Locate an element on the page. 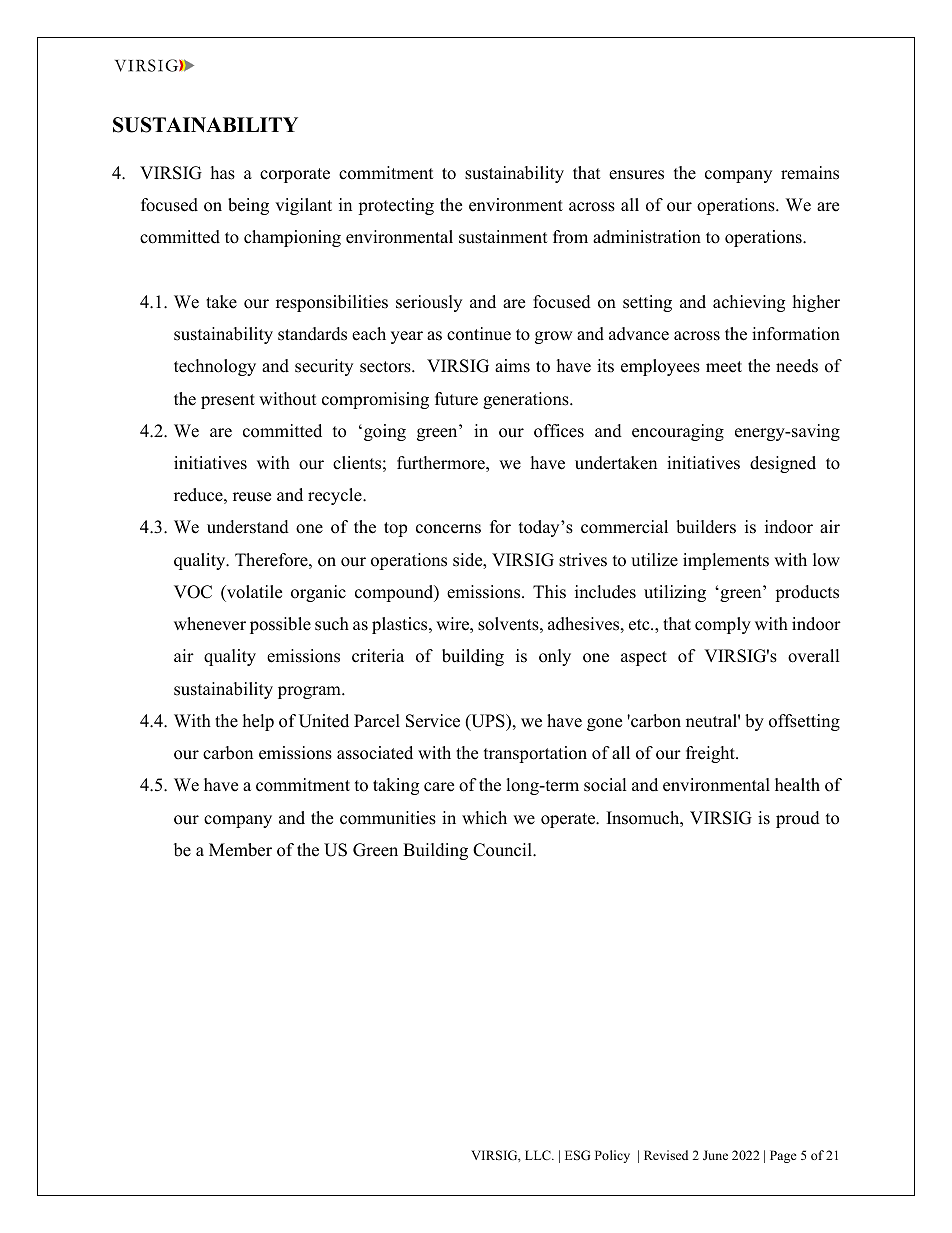 The width and height of the document is (952, 1233). present is located at coordinates (228, 401).
